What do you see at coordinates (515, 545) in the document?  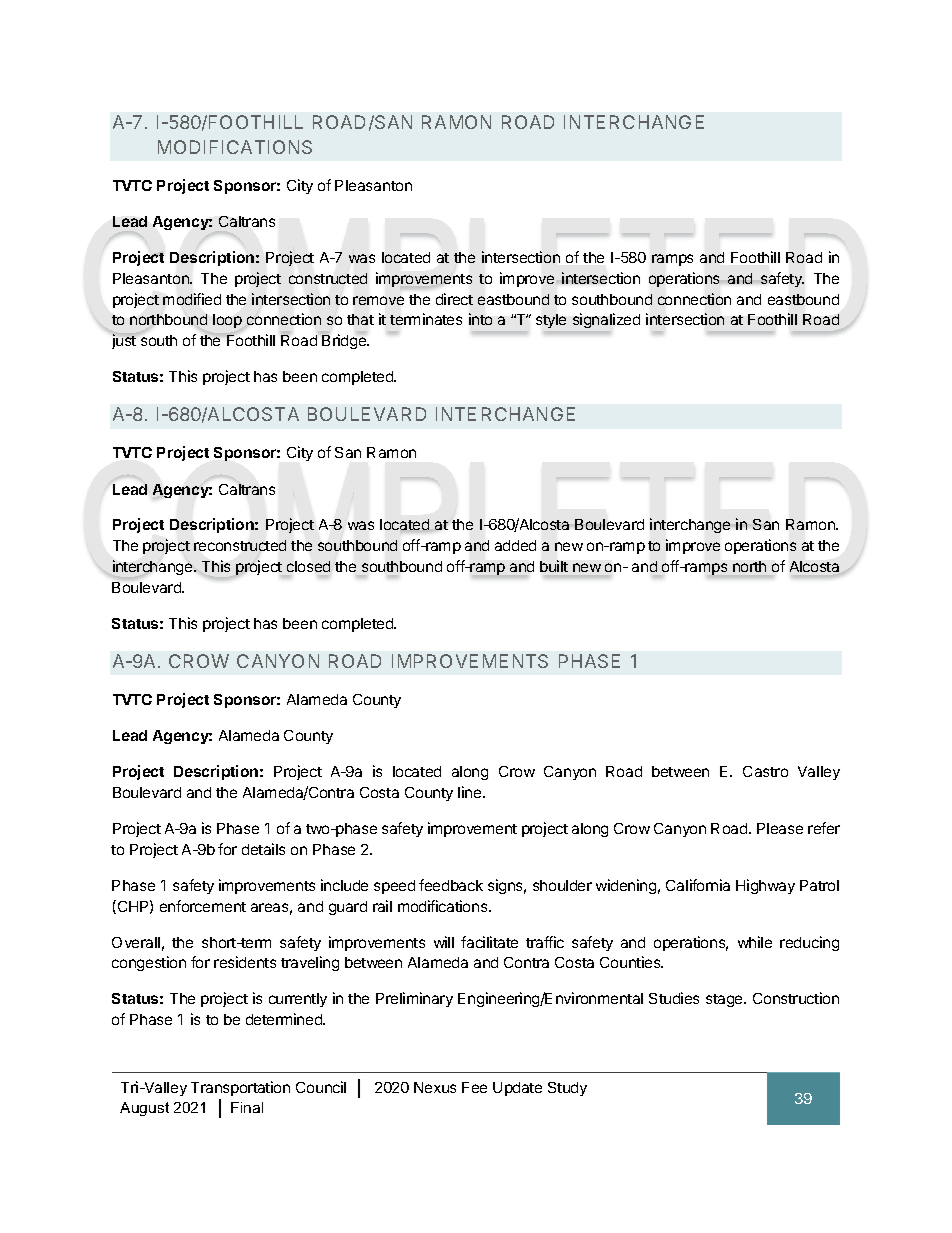 I see `added` at bounding box center [515, 545].
